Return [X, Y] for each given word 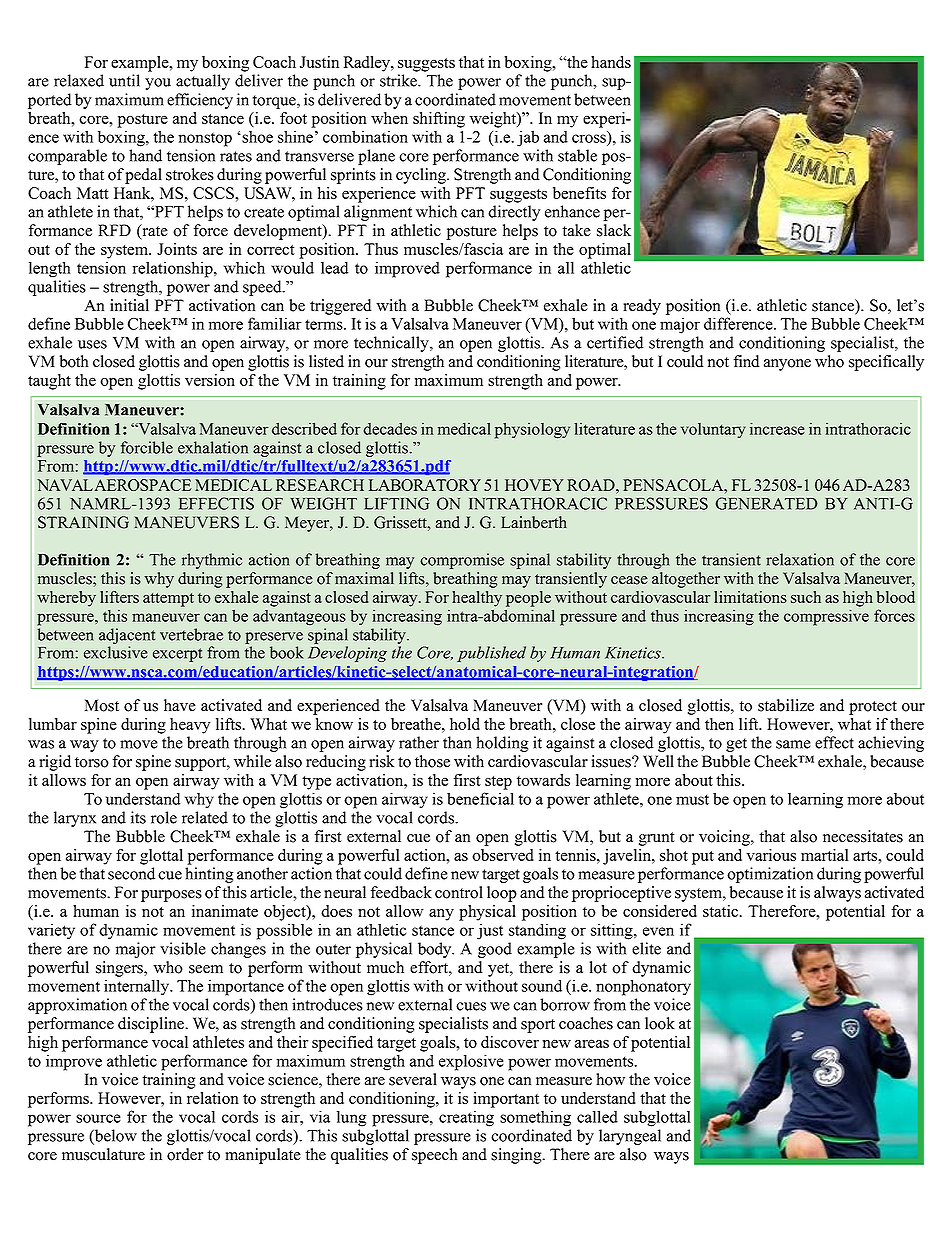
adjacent [127, 636]
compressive [826, 617]
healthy [477, 599]
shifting [439, 120]
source [98, 1118]
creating [466, 1118]
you [158, 84]
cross [589, 138]
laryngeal [630, 1137]
